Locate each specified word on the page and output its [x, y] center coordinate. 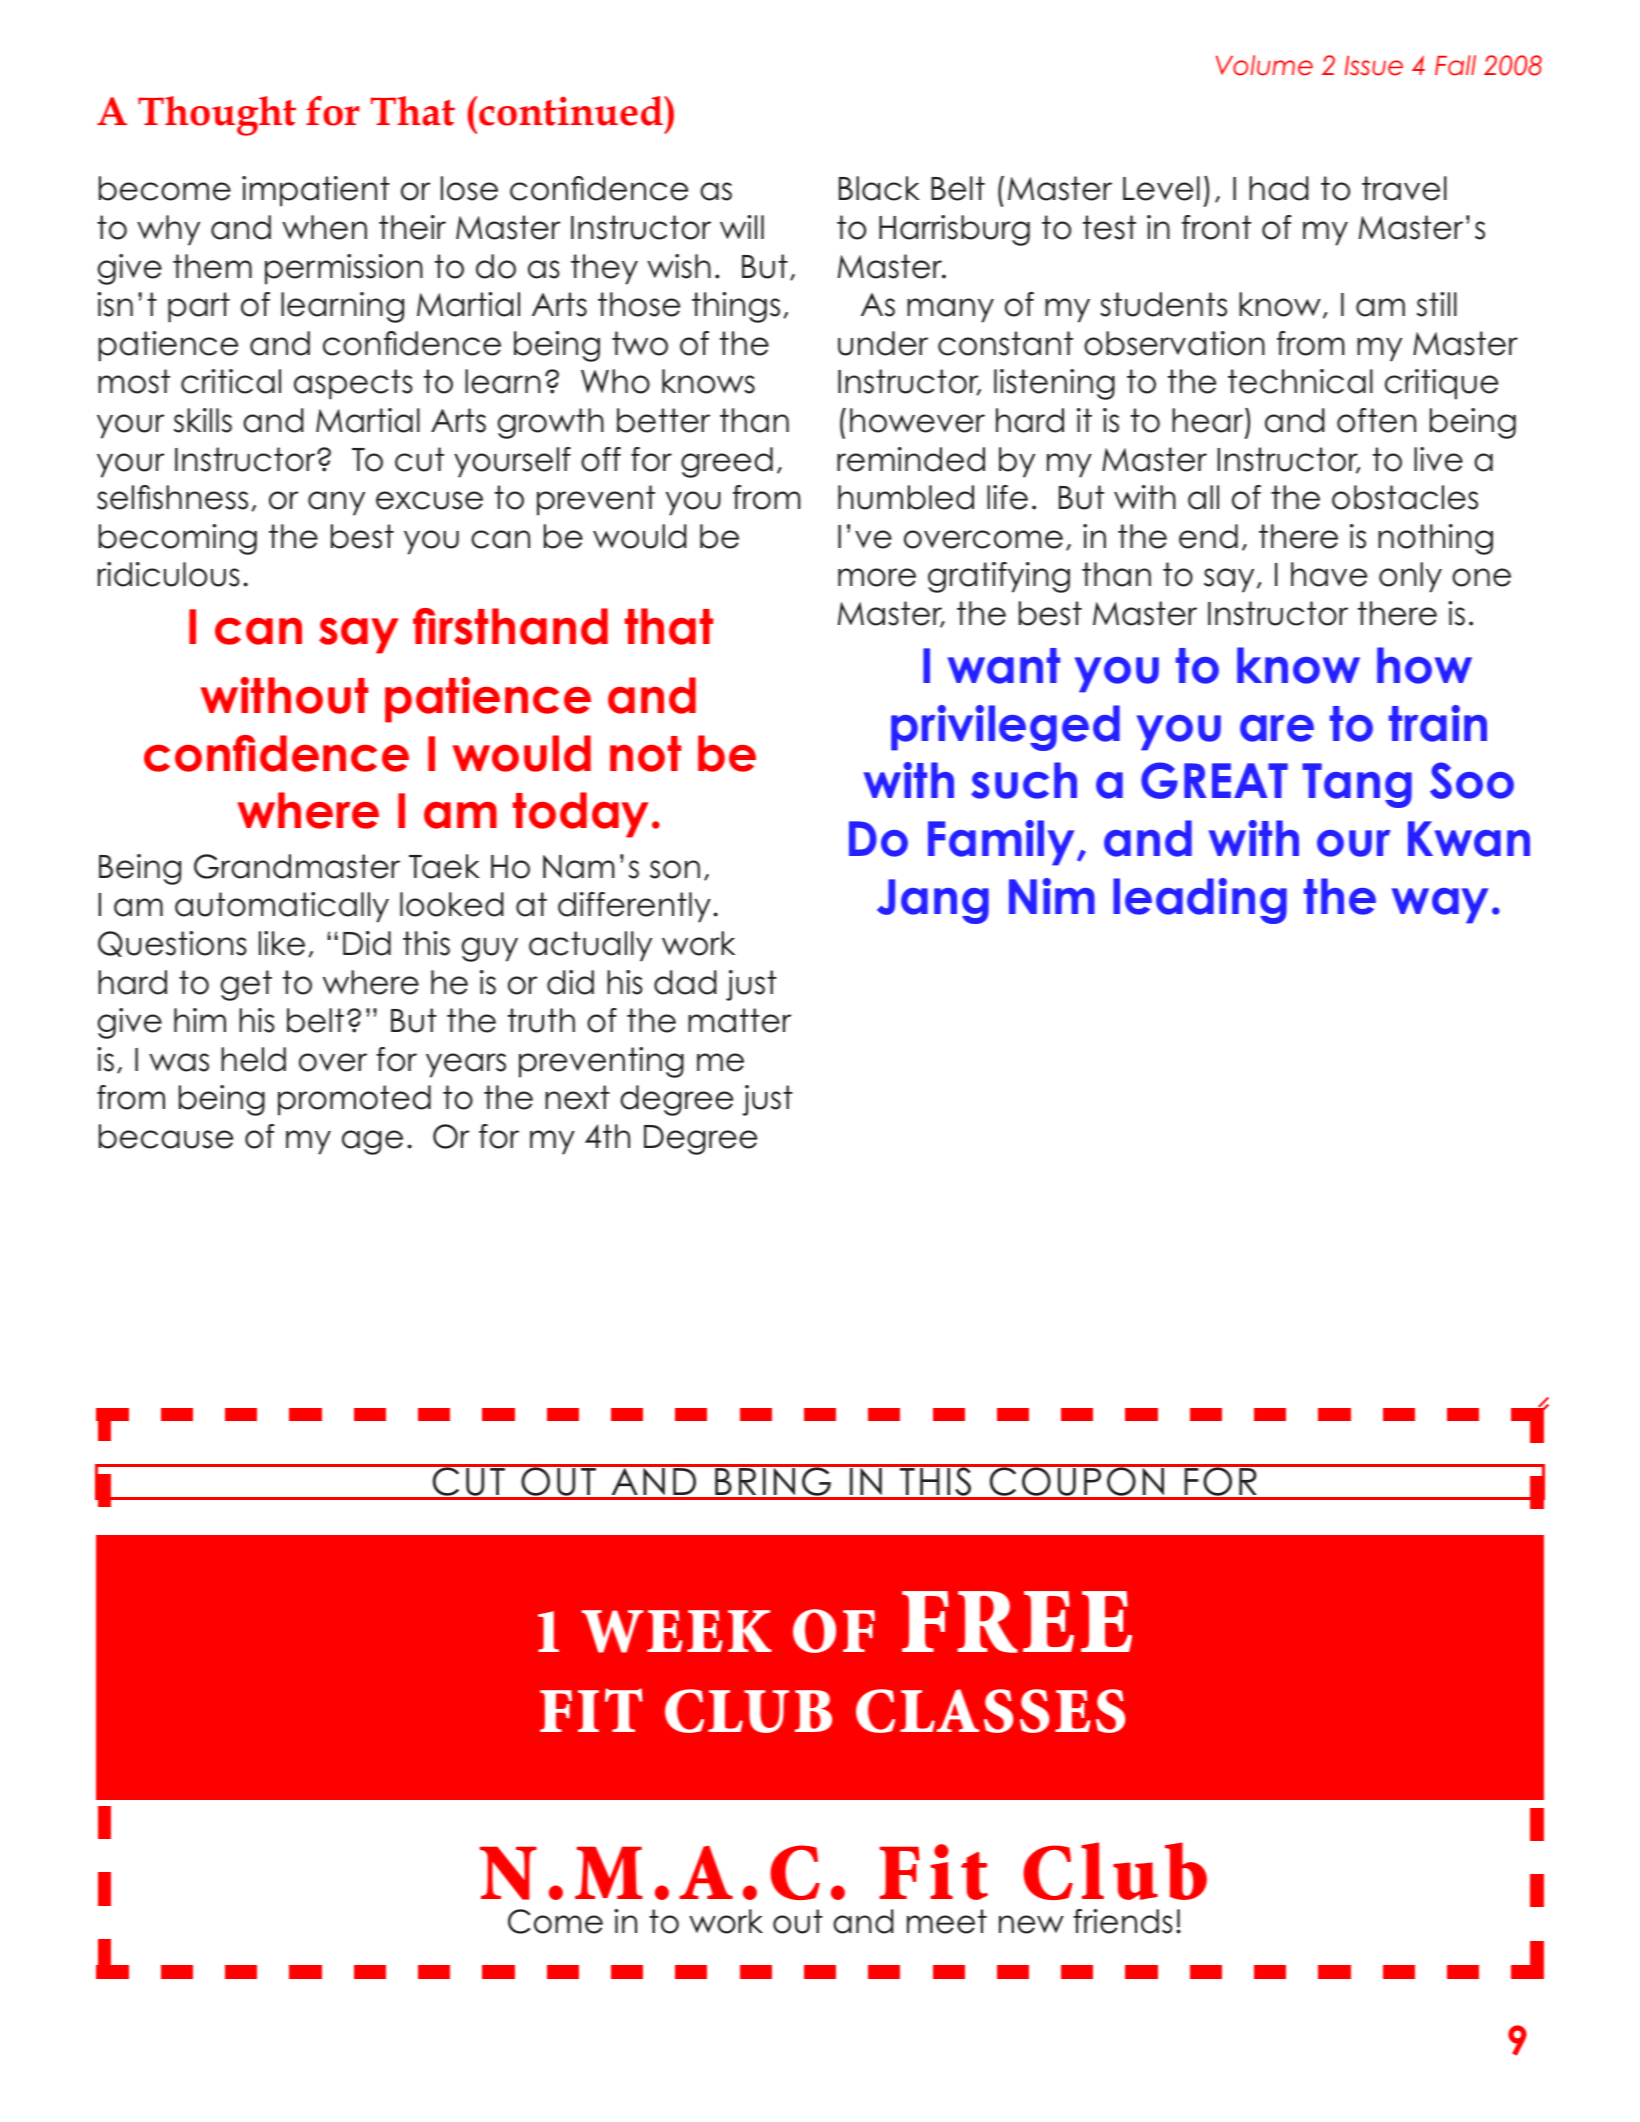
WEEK [676, 1631]
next [577, 1097]
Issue [1374, 66]
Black [879, 188]
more [877, 577]
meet [947, 1921]
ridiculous [169, 574]
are [1277, 728]
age [372, 1142]
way [1440, 906]
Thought [217, 116]
